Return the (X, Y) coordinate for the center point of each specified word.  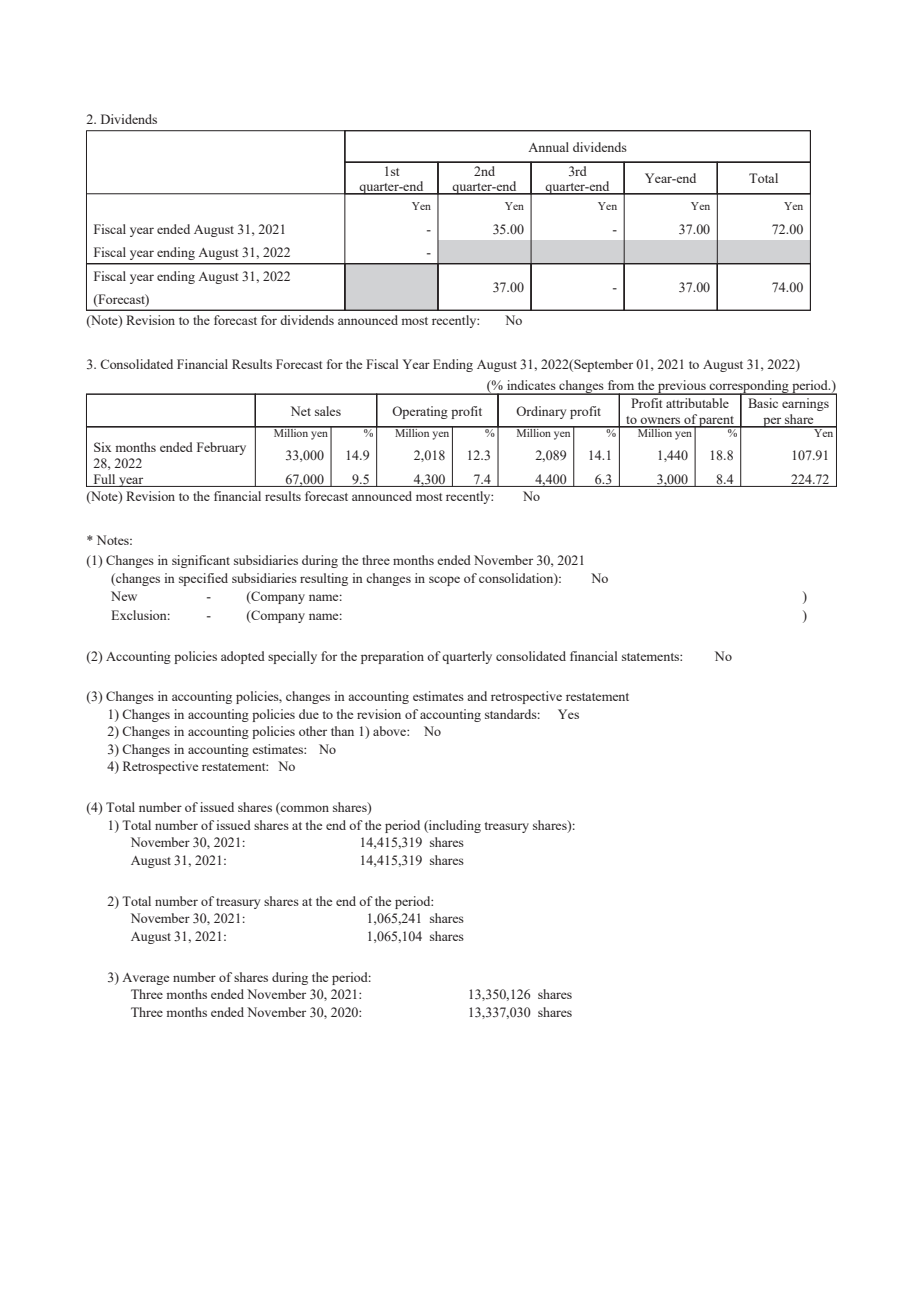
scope (444, 581)
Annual (548, 147)
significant (201, 561)
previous (682, 387)
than (342, 731)
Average (145, 979)
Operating (420, 412)
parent (717, 422)
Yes (568, 714)
